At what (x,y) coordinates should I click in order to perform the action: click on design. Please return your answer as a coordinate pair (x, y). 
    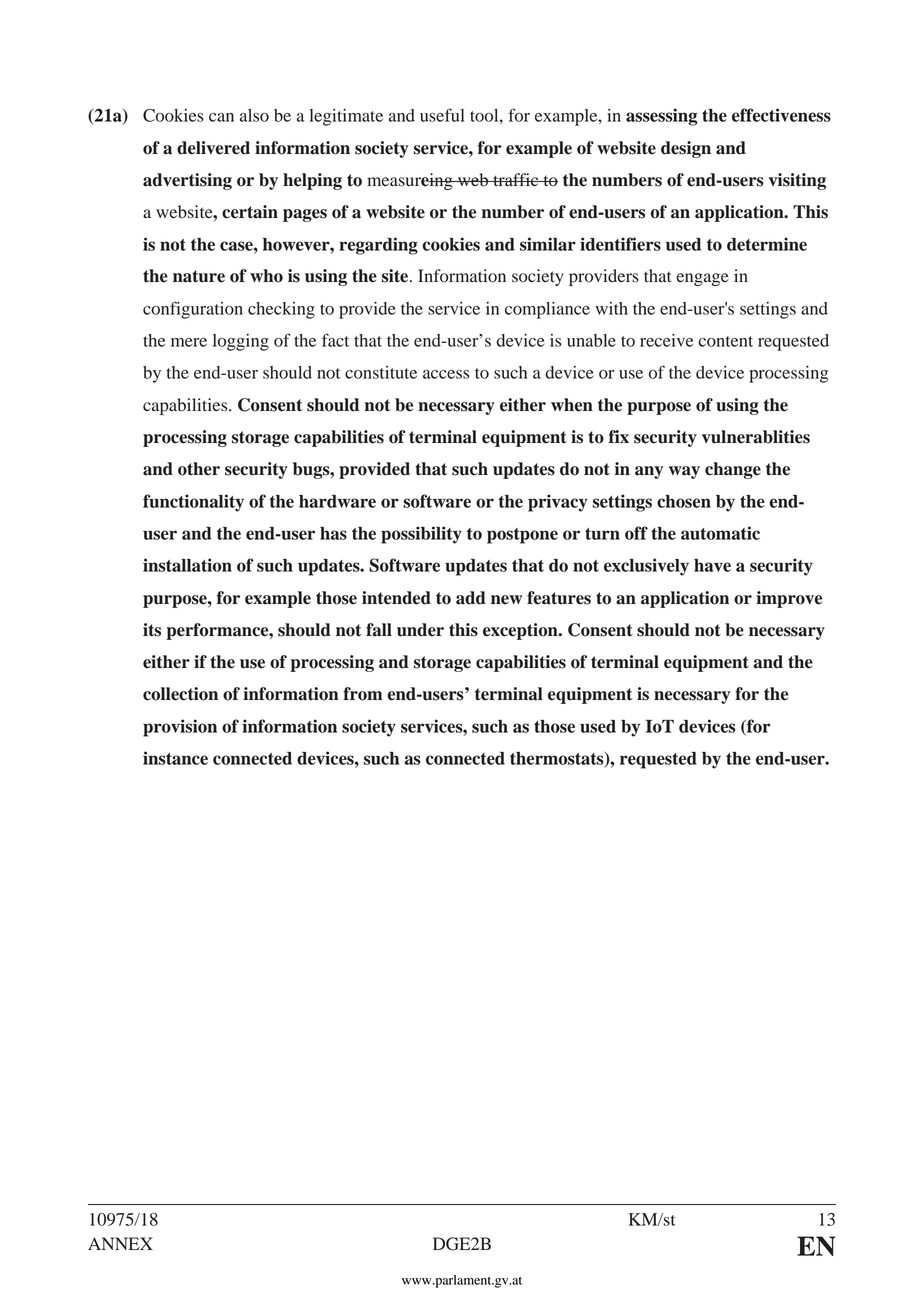
    Looking at the image, I should click on (686, 149).
